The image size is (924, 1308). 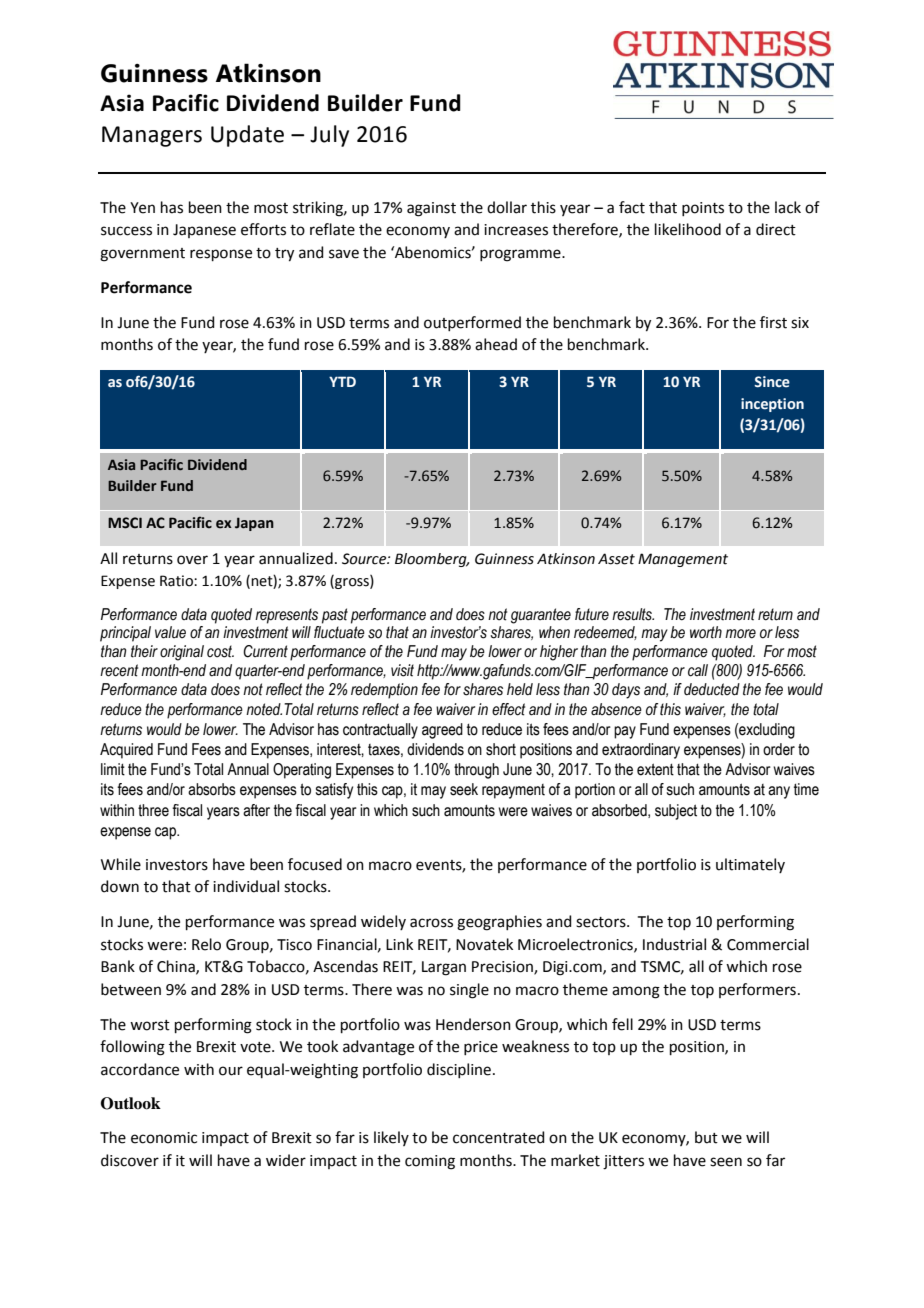 I want to click on Management, so click(x=683, y=560).
